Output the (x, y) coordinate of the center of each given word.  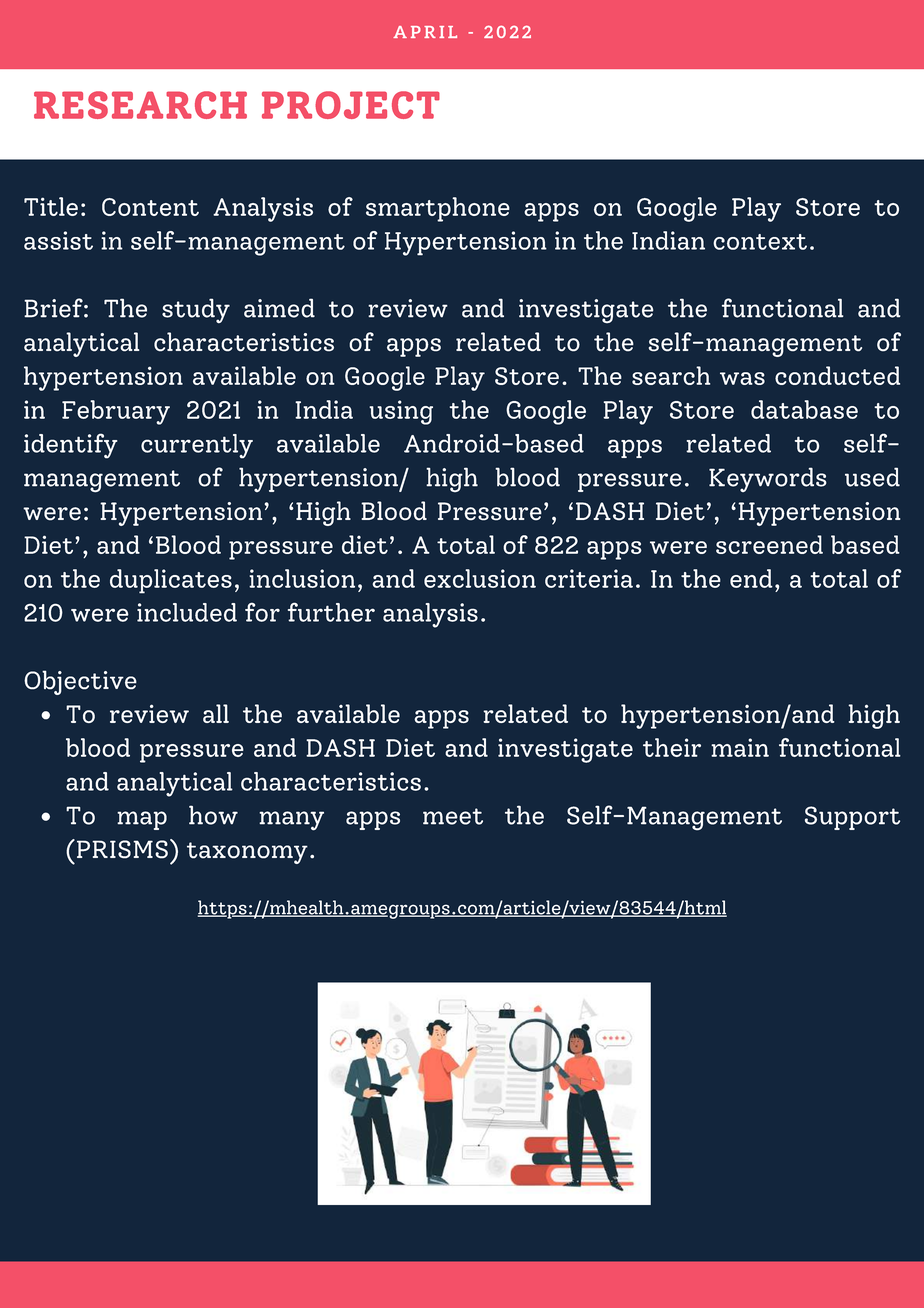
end (751, 578)
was (742, 378)
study (196, 310)
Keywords (768, 479)
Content (150, 207)
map (142, 820)
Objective (80, 682)
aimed (279, 308)
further (331, 612)
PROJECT (351, 105)
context (760, 242)
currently (197, 446)
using (401, 412)
